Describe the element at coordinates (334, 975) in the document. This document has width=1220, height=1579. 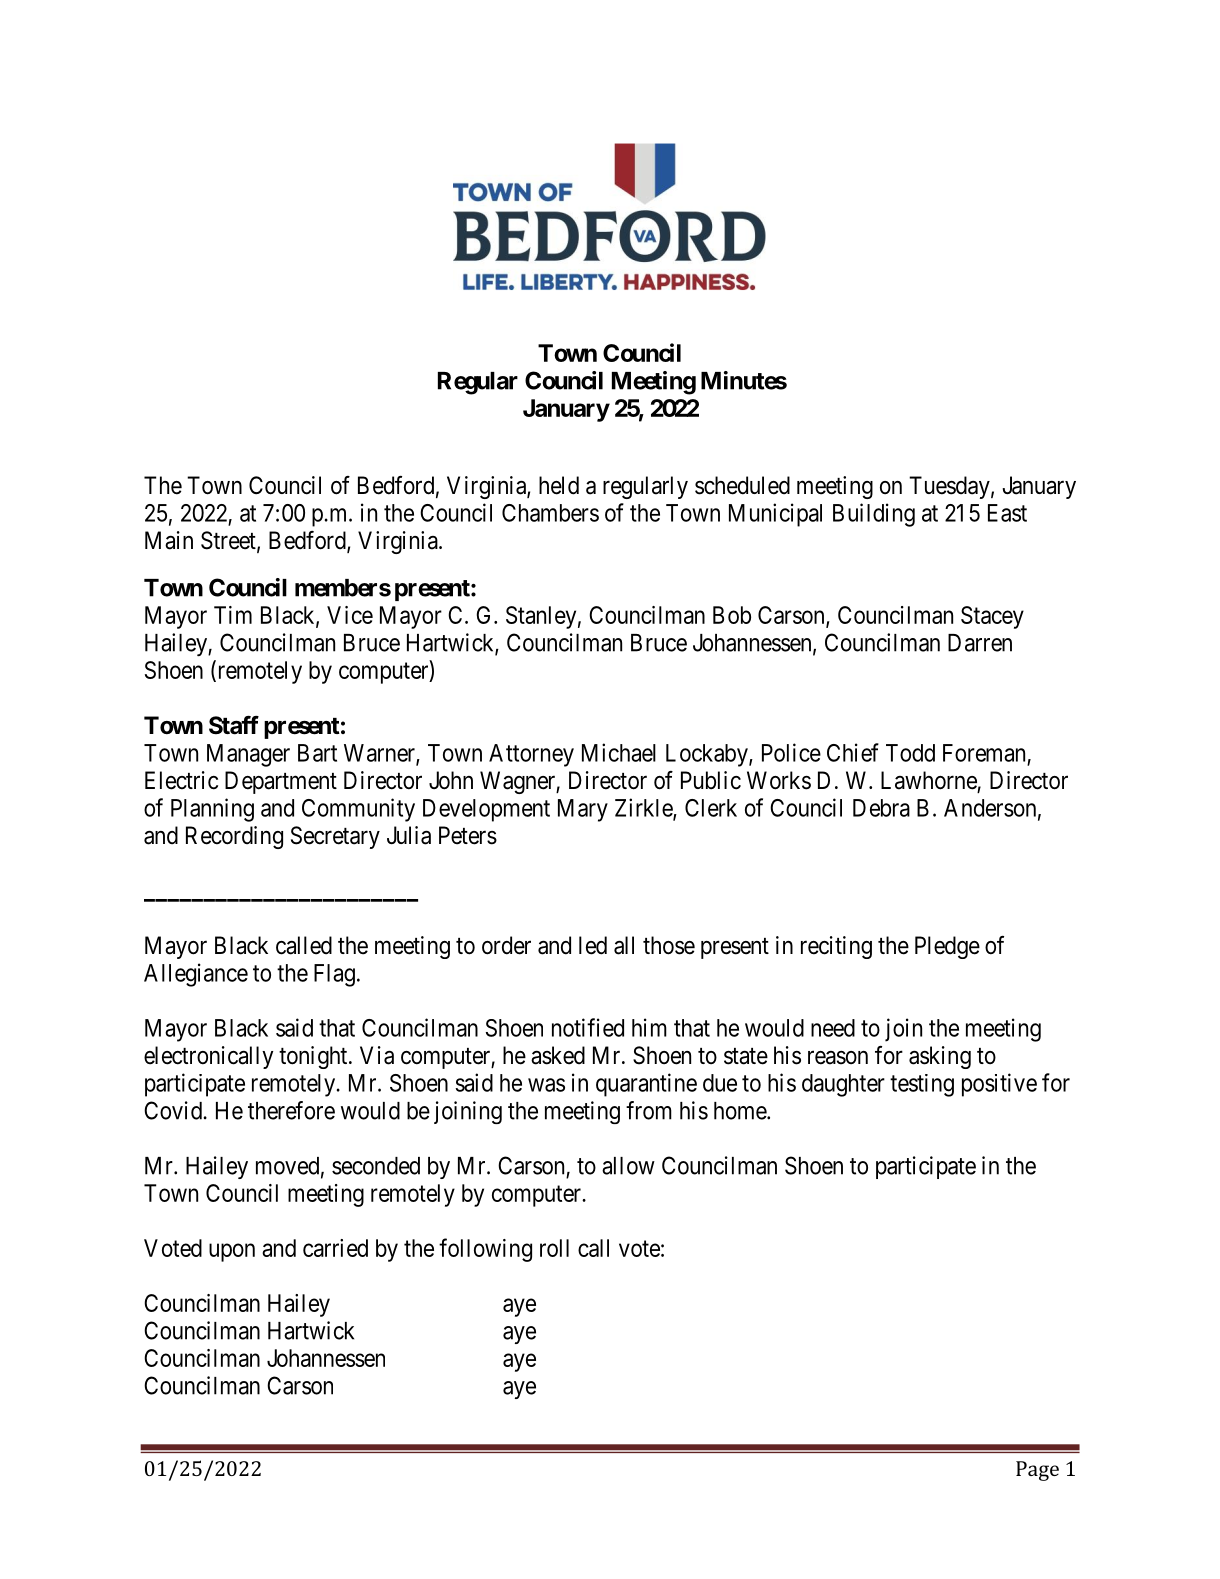
I see `Flag` at that location.
